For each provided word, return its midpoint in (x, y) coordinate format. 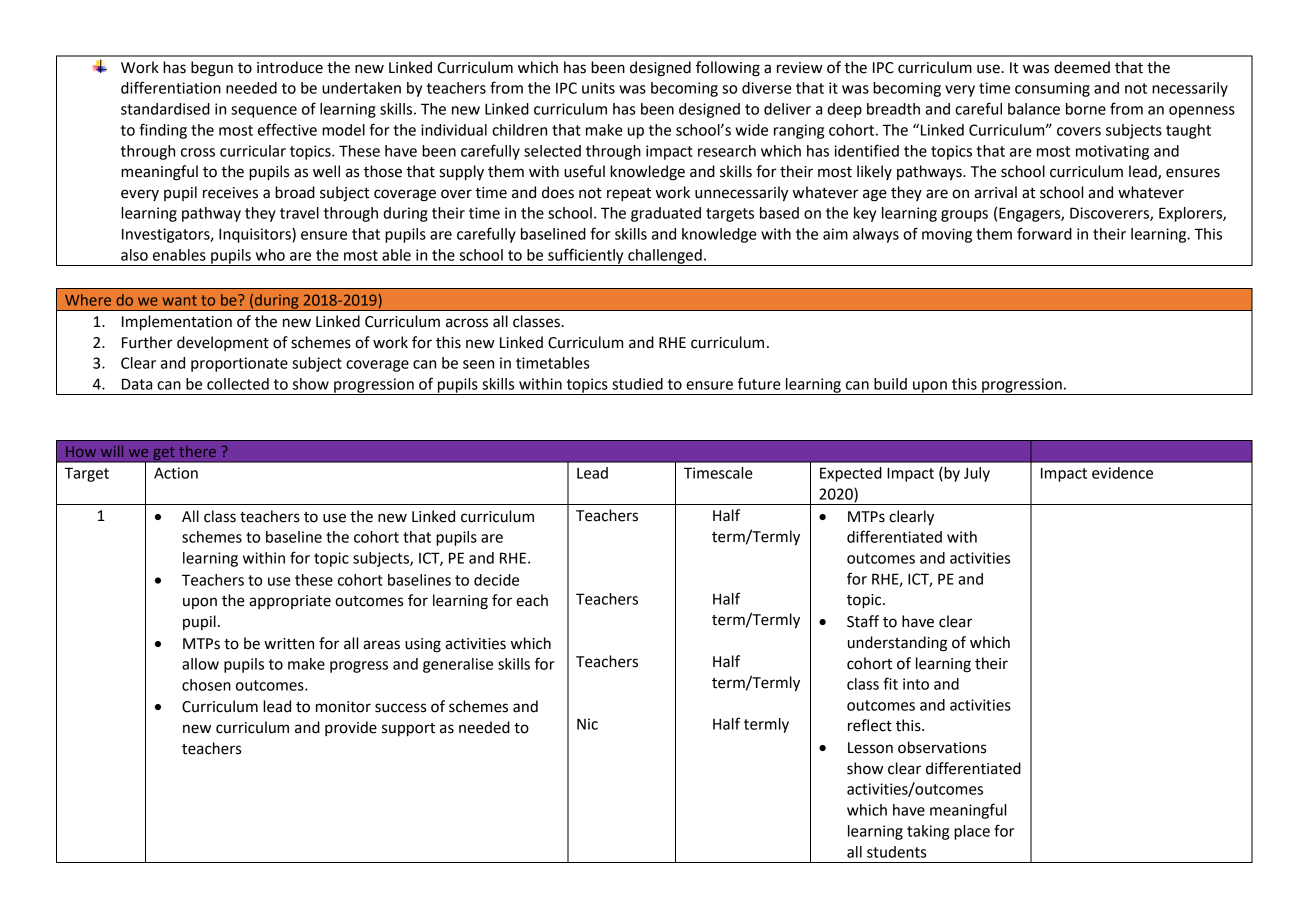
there (197, 451)
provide (351, 728)
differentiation (171, 87)
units (598, 88)
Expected (851, 474)
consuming (1052, 89)
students (896, 852)
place (972, 832)
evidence (1122, 473)
